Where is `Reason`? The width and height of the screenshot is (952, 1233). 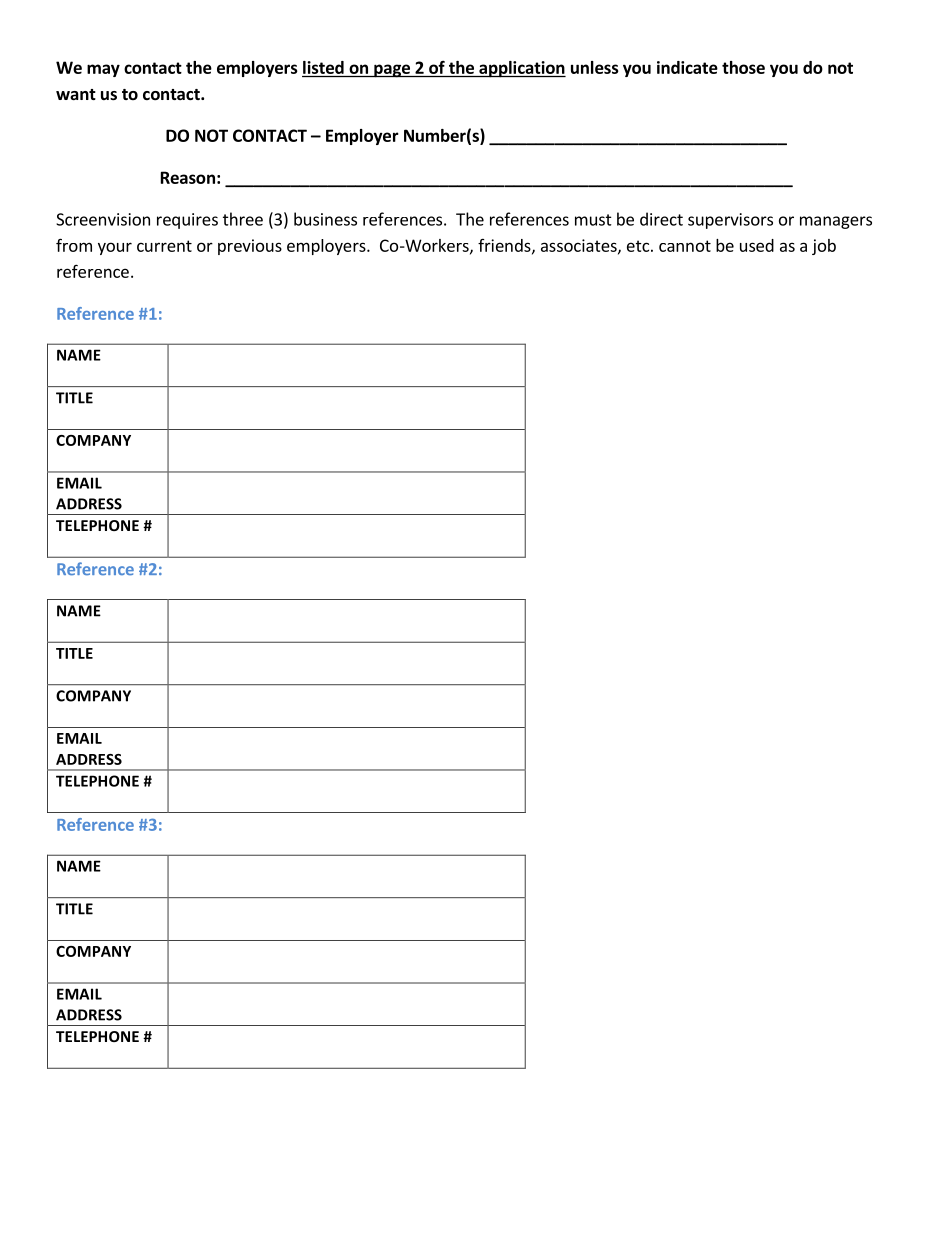 Reason is located at coordinates (188, 177).
